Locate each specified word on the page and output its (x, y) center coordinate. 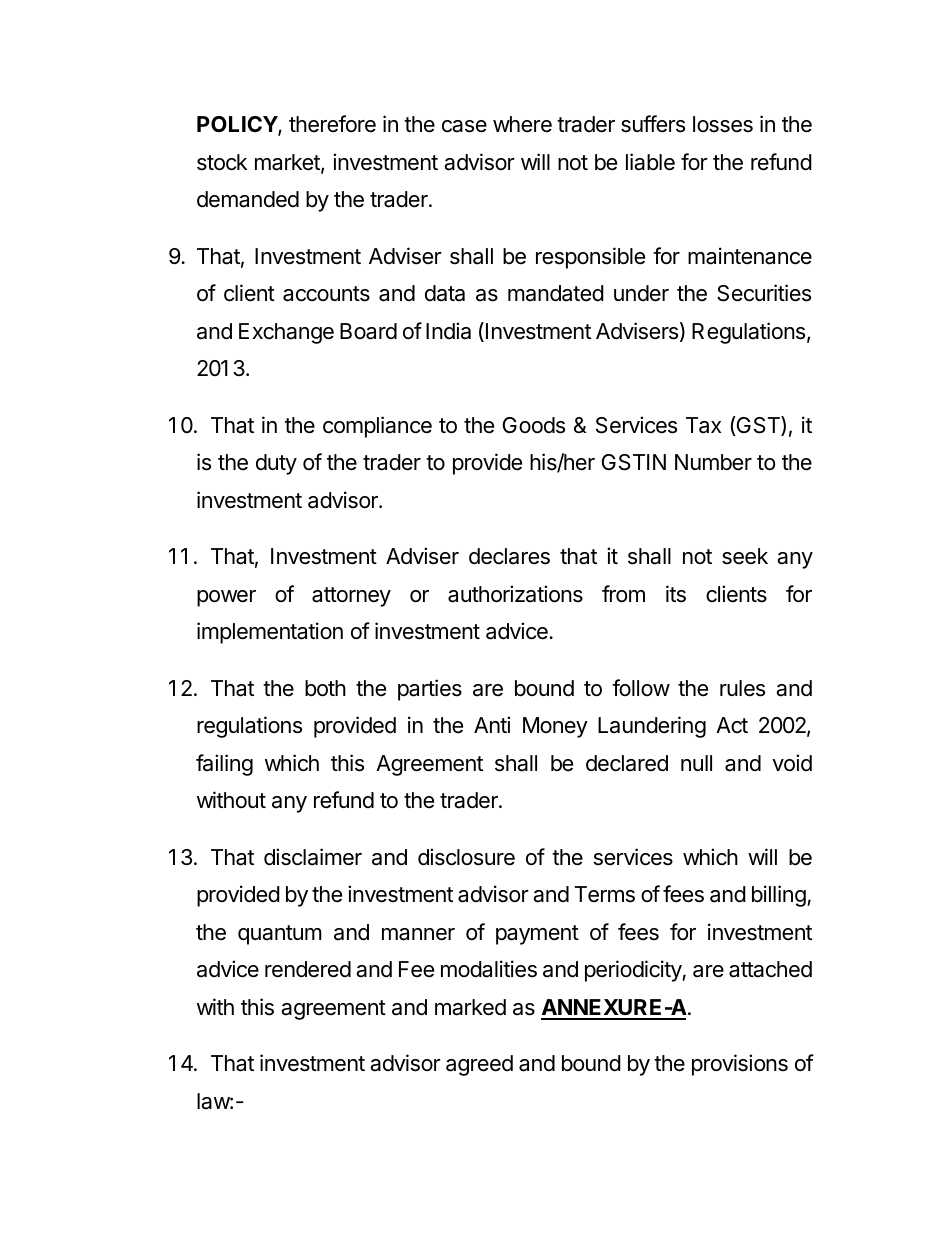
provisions (740, 1065)
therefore (332, 124)
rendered (308, 969)
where (522, 124)
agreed (479, 1065)
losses (723, 124)
